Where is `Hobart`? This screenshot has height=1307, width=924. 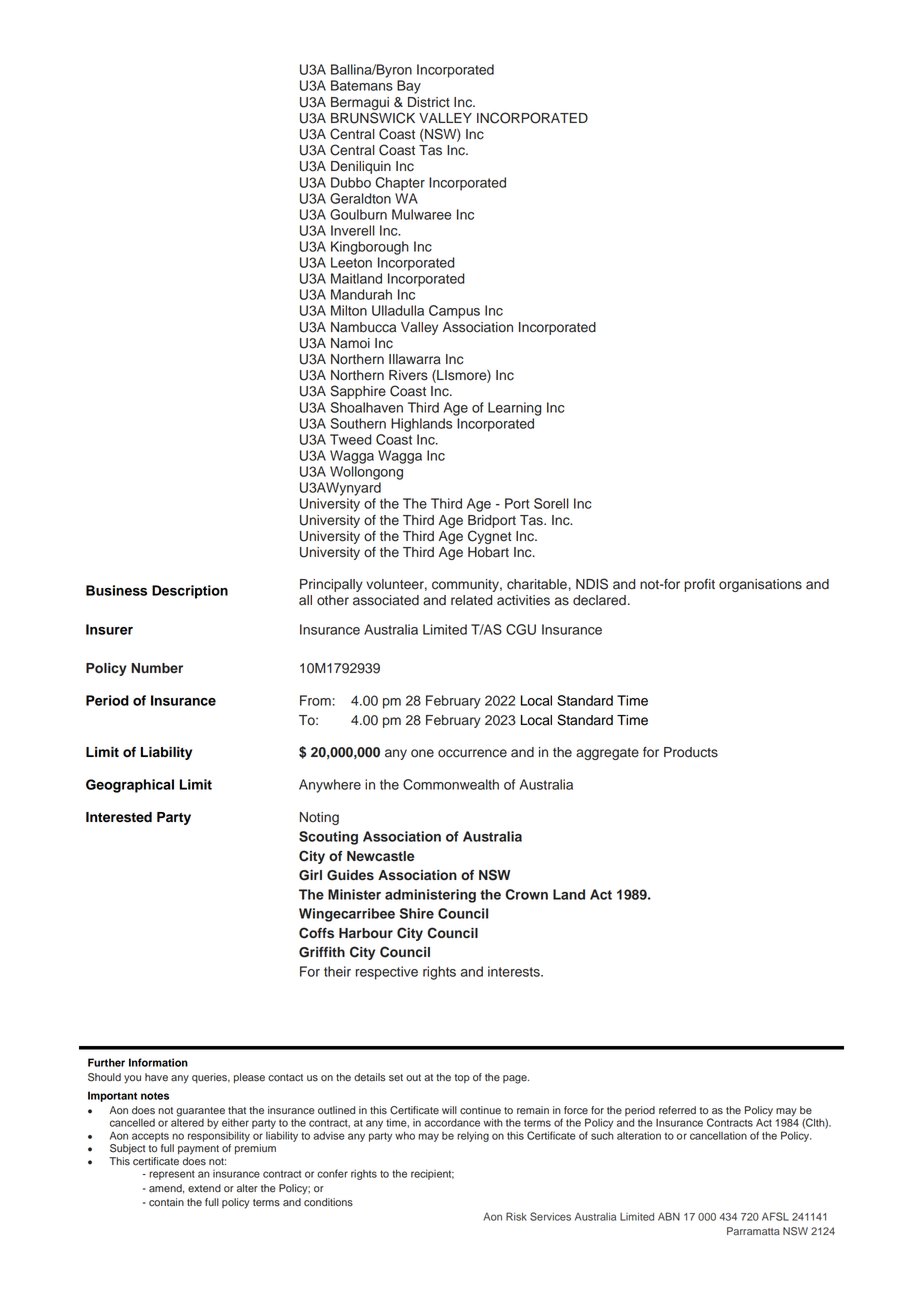 Hobart is located at coordinates (488, 552).
